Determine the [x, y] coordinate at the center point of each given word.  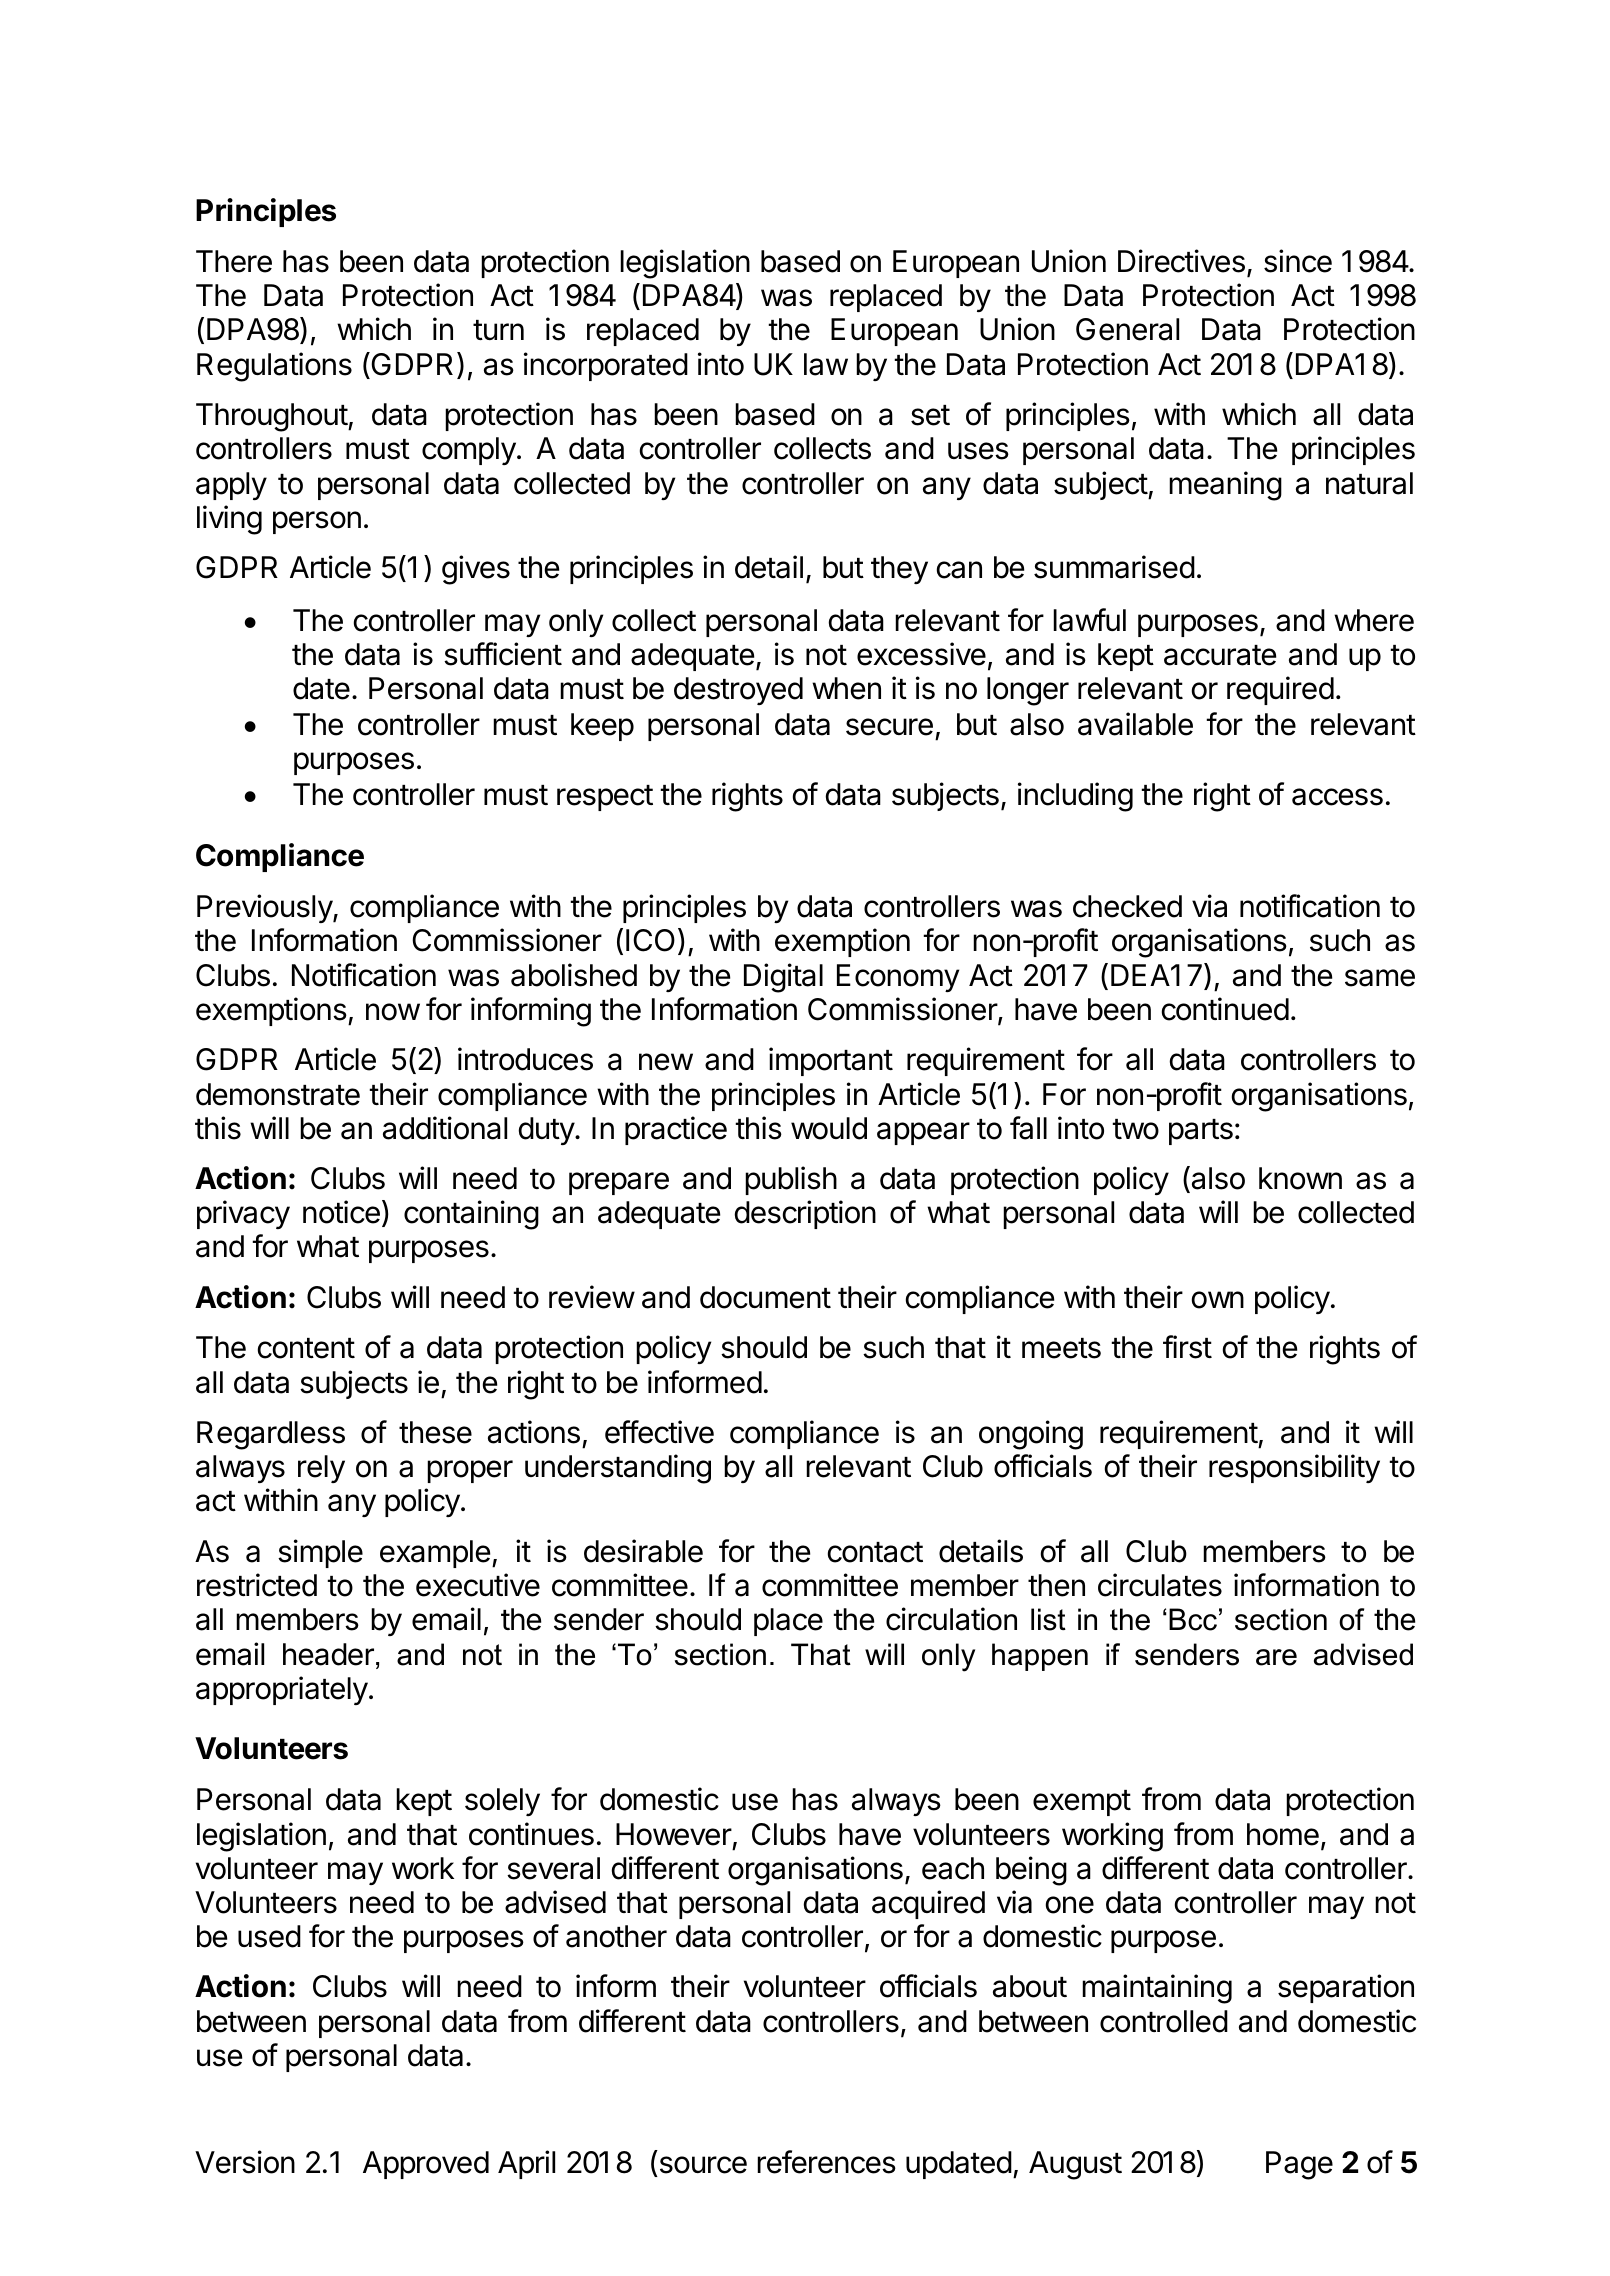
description [805, 1214]
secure [889, 727]
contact [875, 1552]
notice [341, 1212]
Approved [426, 2165]
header [328, 1654]
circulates [1160, 1585]
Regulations [274, 367]
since [1298, 261]
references [826, 2162]
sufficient [503, 654]
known [1300, 1178]
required [1280, 690]
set [930, 415]
